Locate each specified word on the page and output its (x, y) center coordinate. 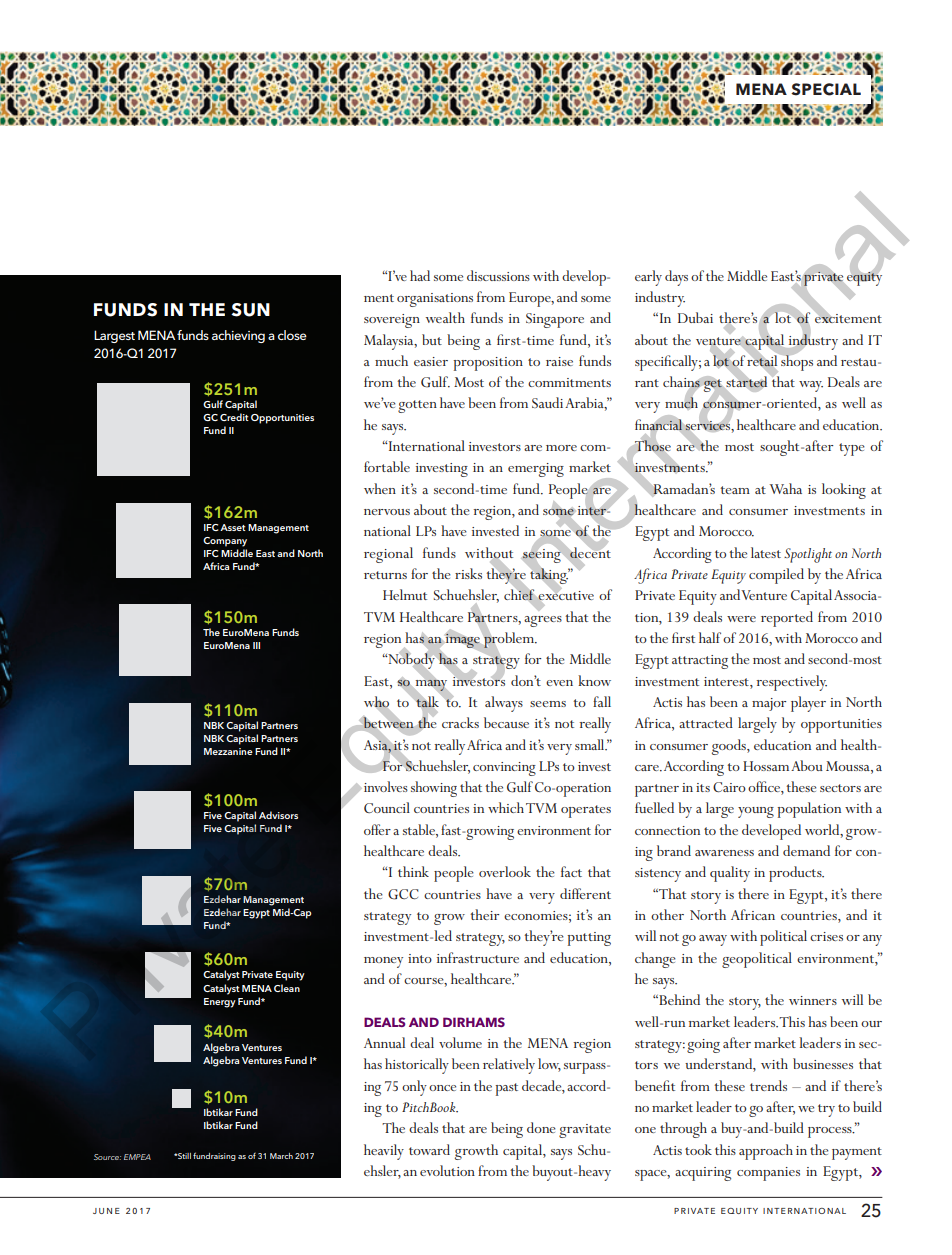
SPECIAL (826, 89)
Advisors (278, 815)
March (281, 1156)
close (292, 335)
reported (787, 619)
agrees (543, 621)
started (745, 382)
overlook (505, 871)
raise (559, 361)
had (420, 275)
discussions (498, 275)
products (796, 874)
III (256, 645)
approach (766, 1152)
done (541, 1127)
